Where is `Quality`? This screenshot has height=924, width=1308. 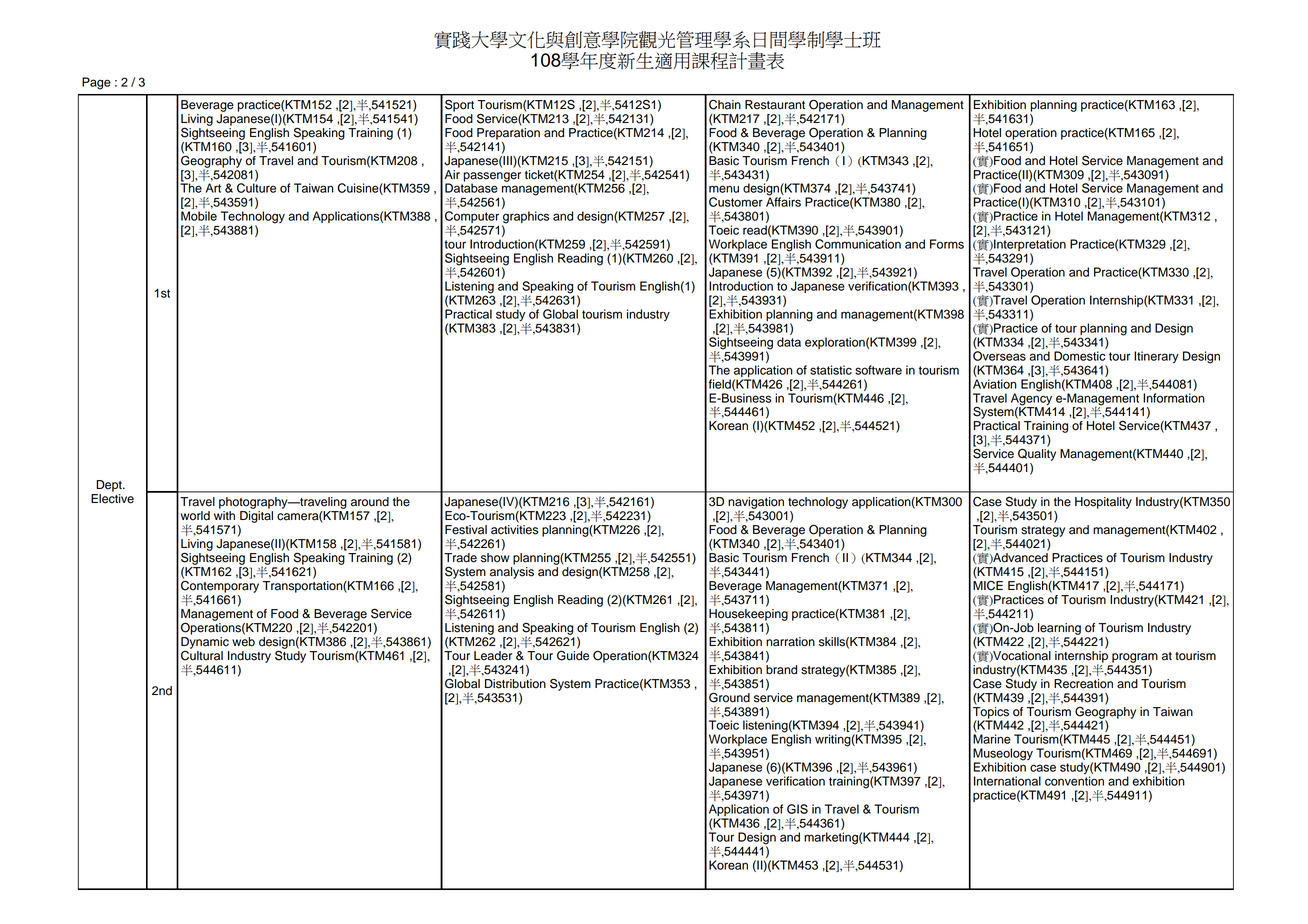
Quality is located at coordinates (1037, 454).
